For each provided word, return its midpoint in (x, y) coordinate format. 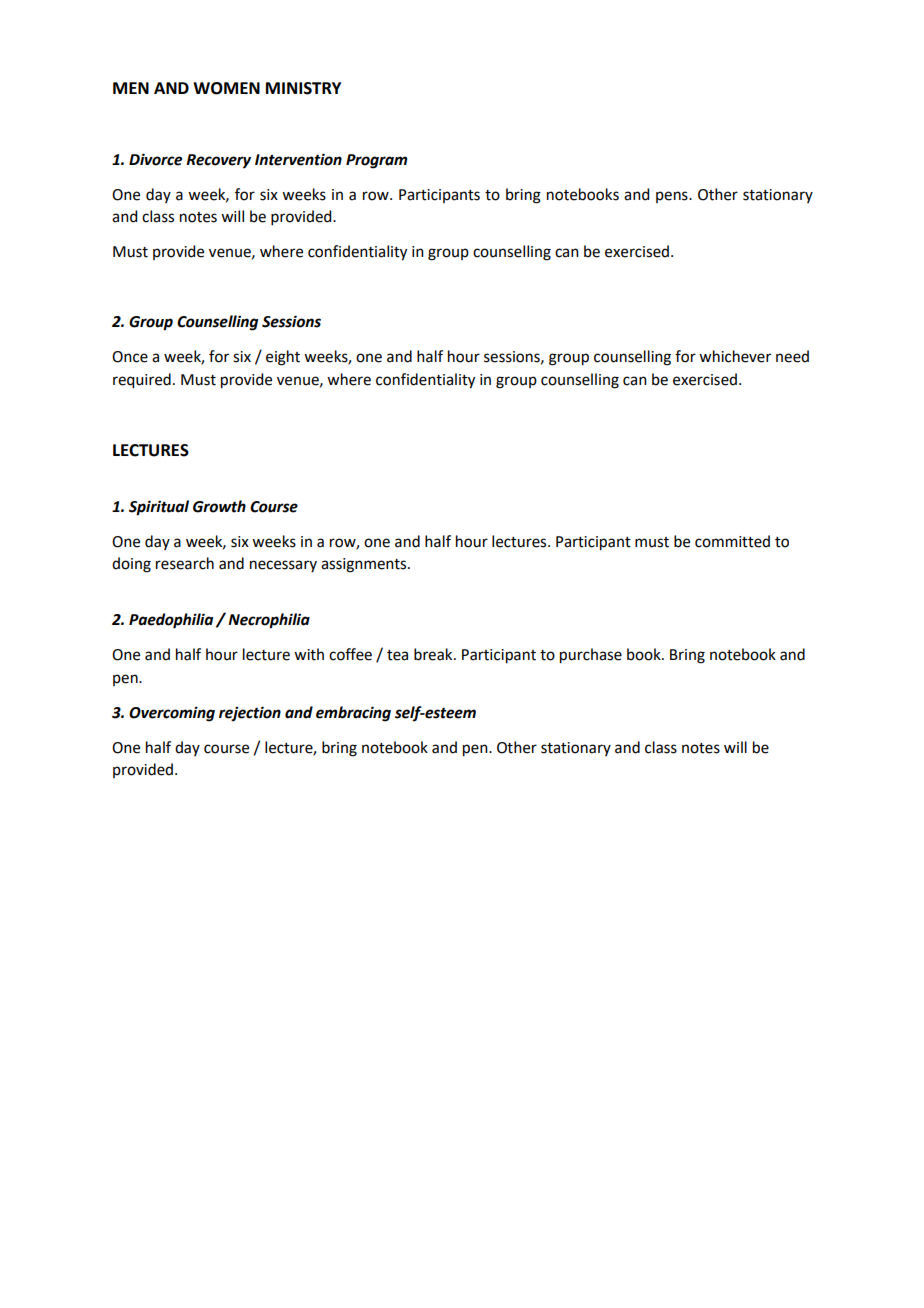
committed (732, 541)
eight (283, 358)
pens (673, 197)
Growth (219, 506)
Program (376, 161)
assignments (365, 565)
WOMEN (226, 88)
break (434, 654)
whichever (735, 356)
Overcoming (172, 714)
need (792, 356)
